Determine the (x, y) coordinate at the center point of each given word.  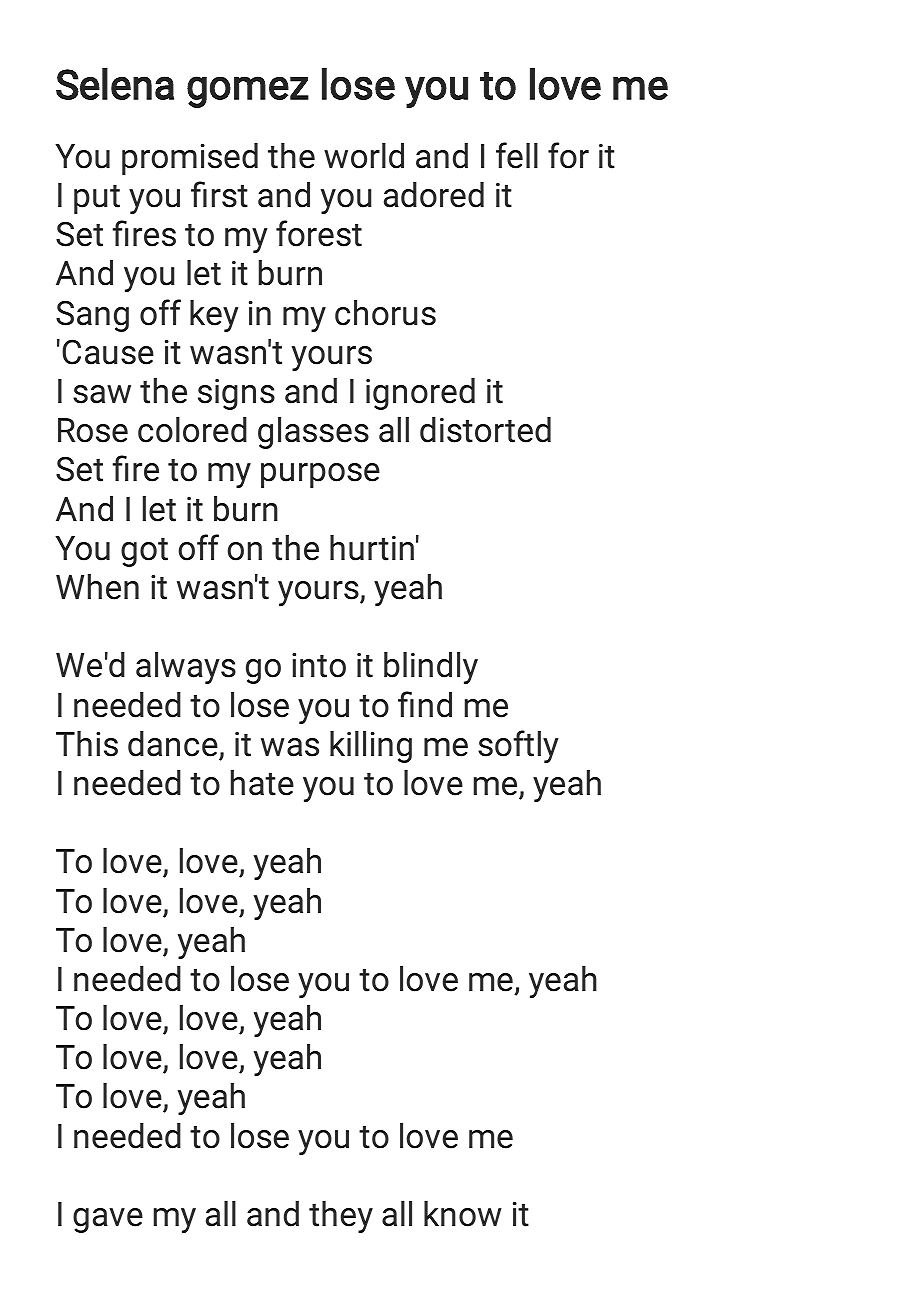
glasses (313, 433)
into (319, 665)
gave (108, 1220)
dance (174, 745)
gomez (248, 92)
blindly (431, 668)
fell (517, 155)
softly (518, 746)
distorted (485, 430)
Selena (115, 84)
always (186, 668)
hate (262, 783)
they (341, 1217)
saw (102, 394)
